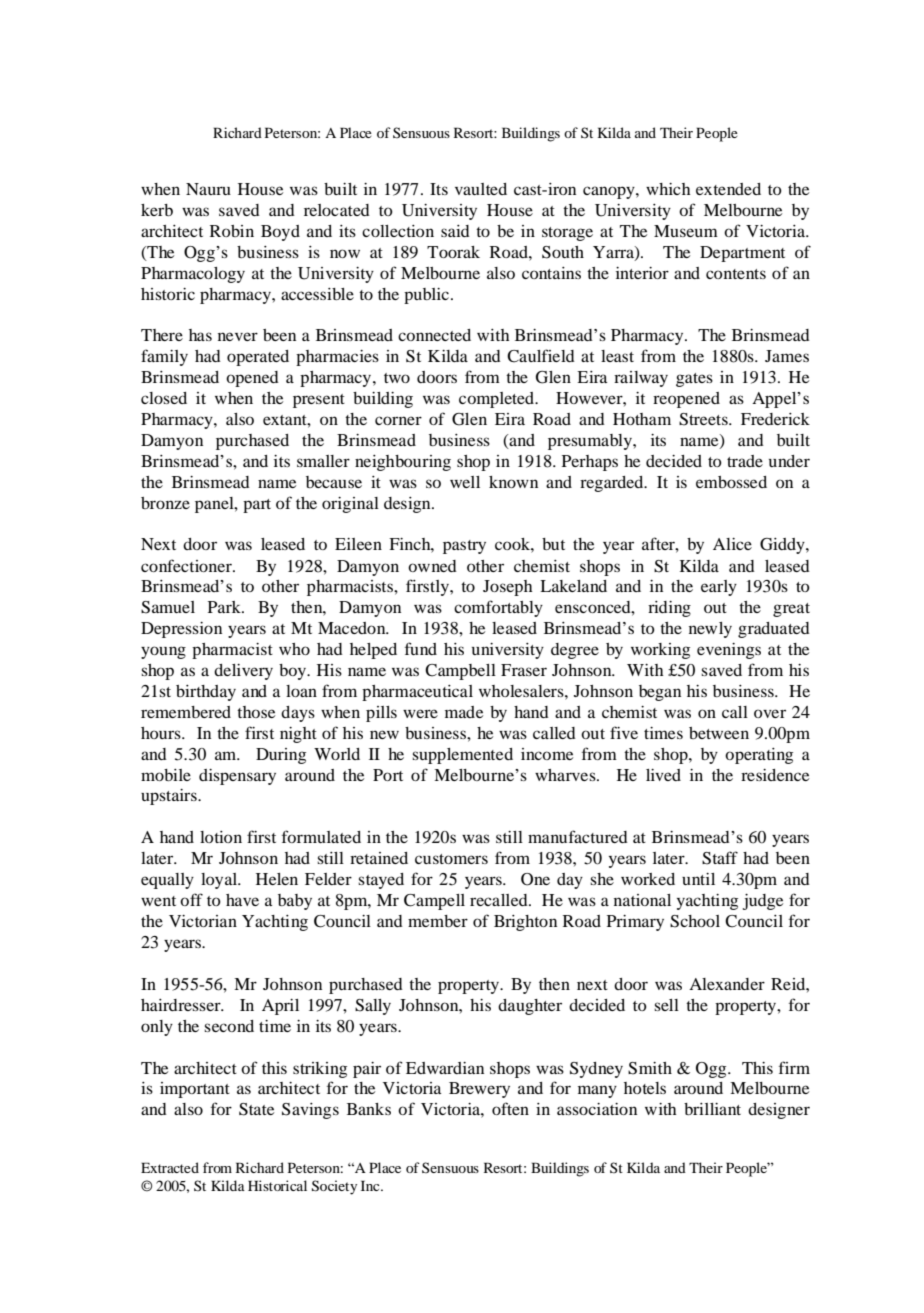 This image has height=1313, width=924. What do you see at coordinates (464, 547) in the image?
I see `pastry` at bounding box center [464, 547].
